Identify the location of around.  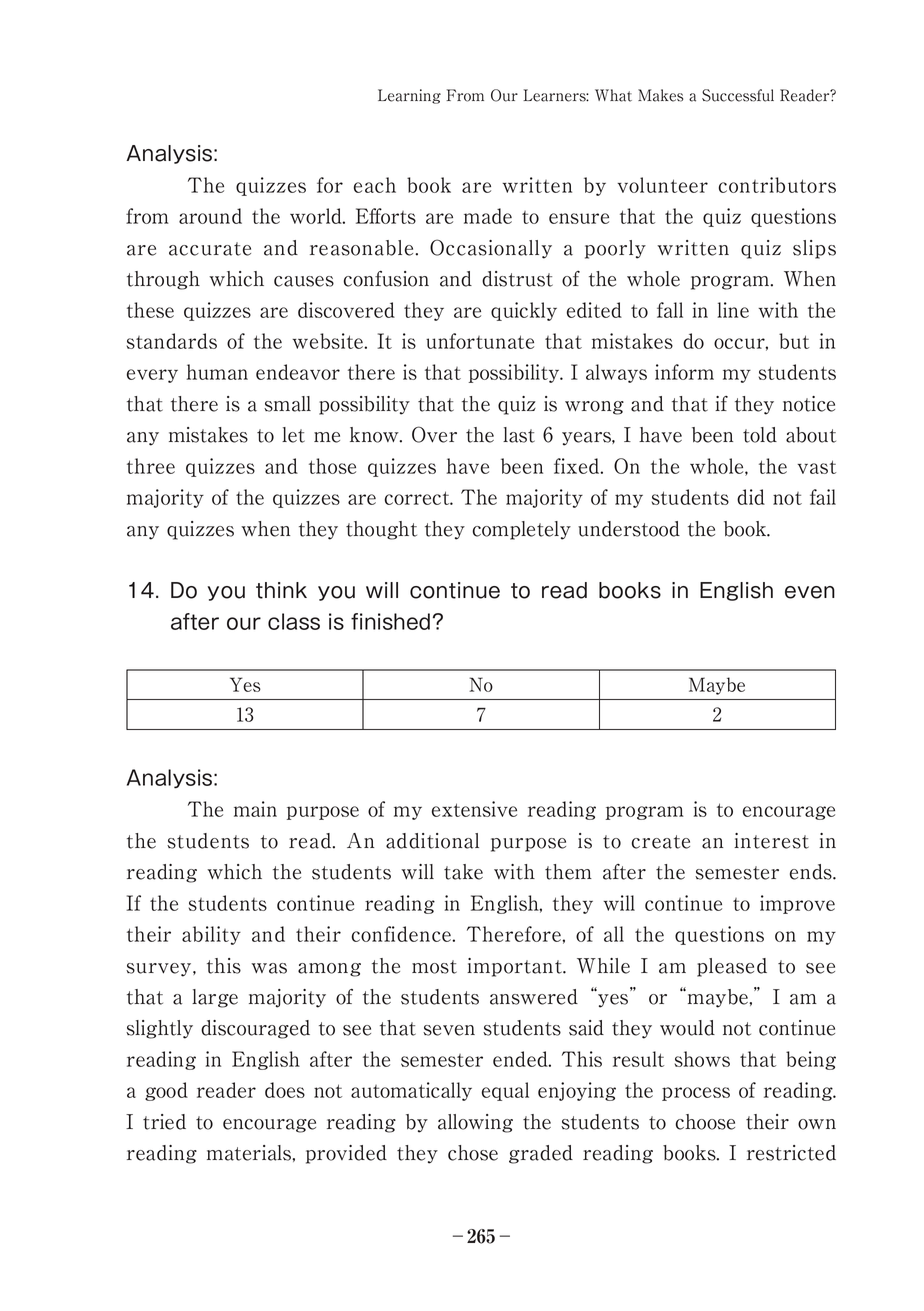
(210, 216).
